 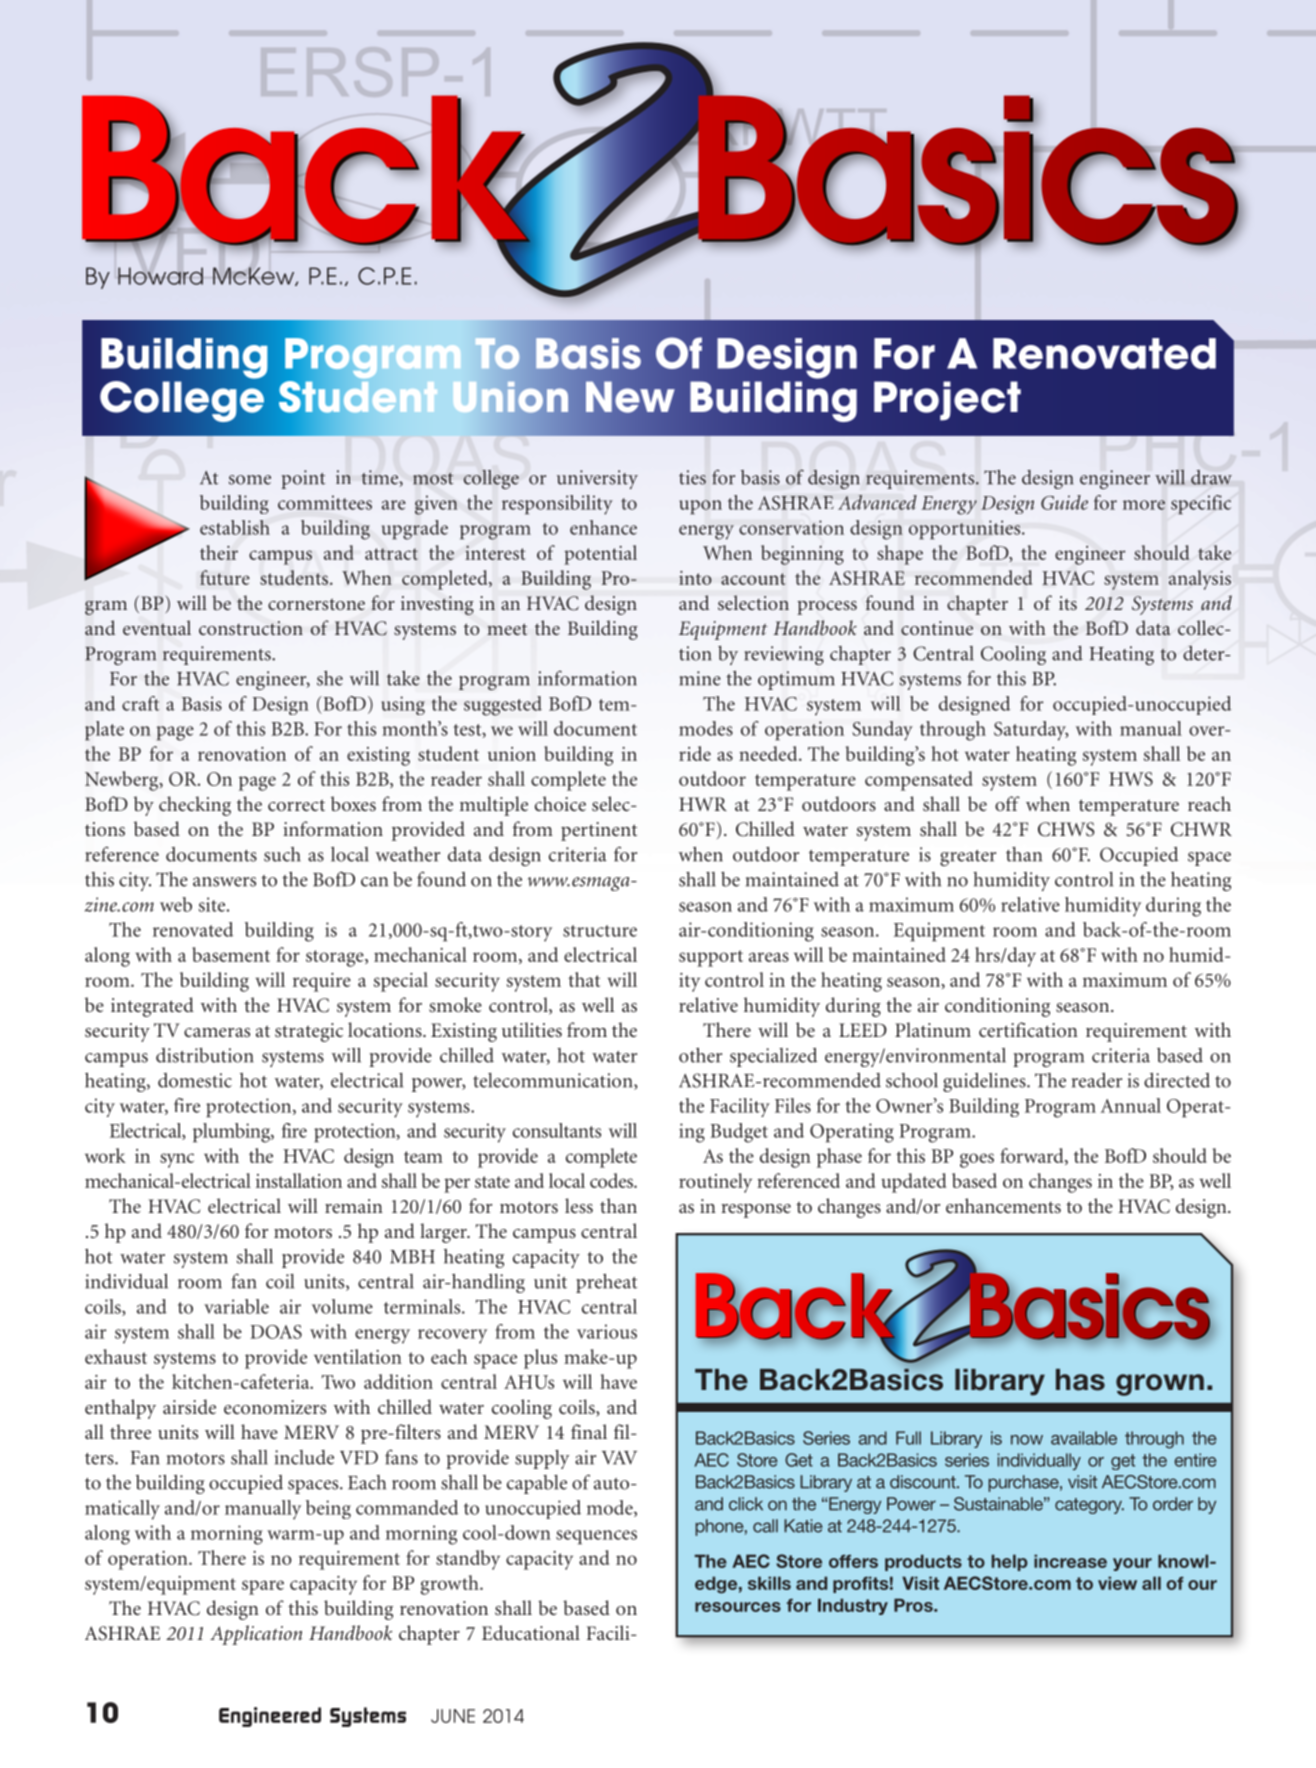 What do you see at coordinates (589, 1431) in the screenshot?
I see `final` at bounding box center [589, 1431].
